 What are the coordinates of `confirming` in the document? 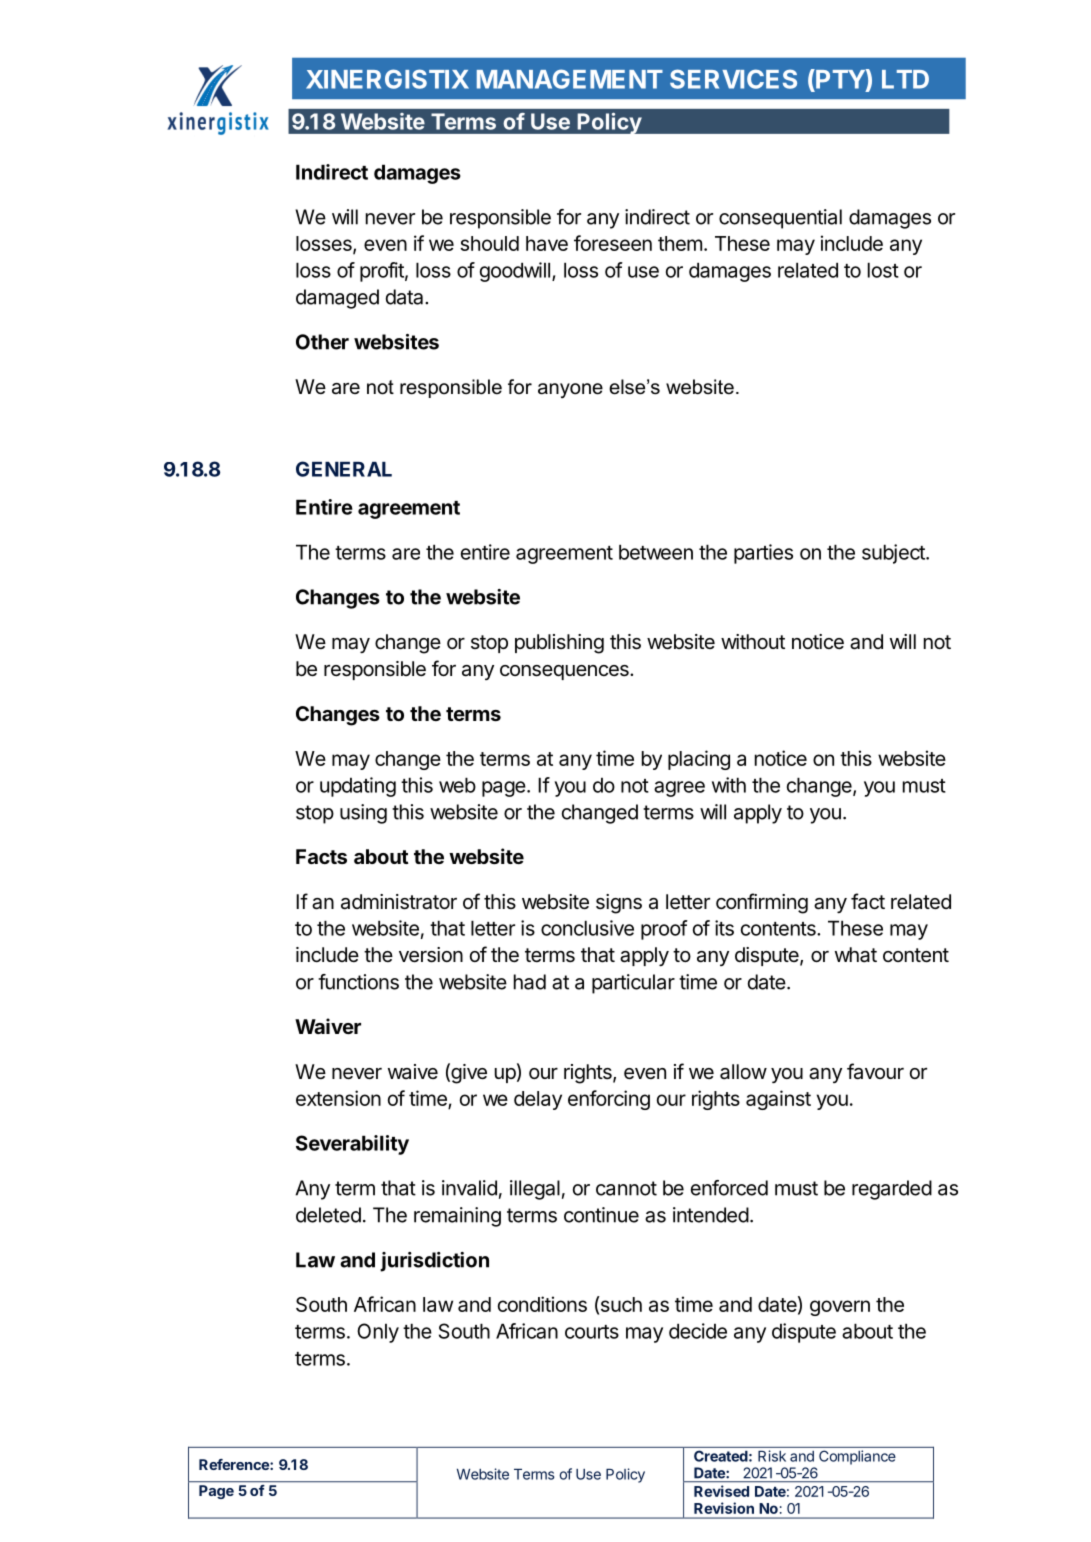 It's located at (762, 903).
